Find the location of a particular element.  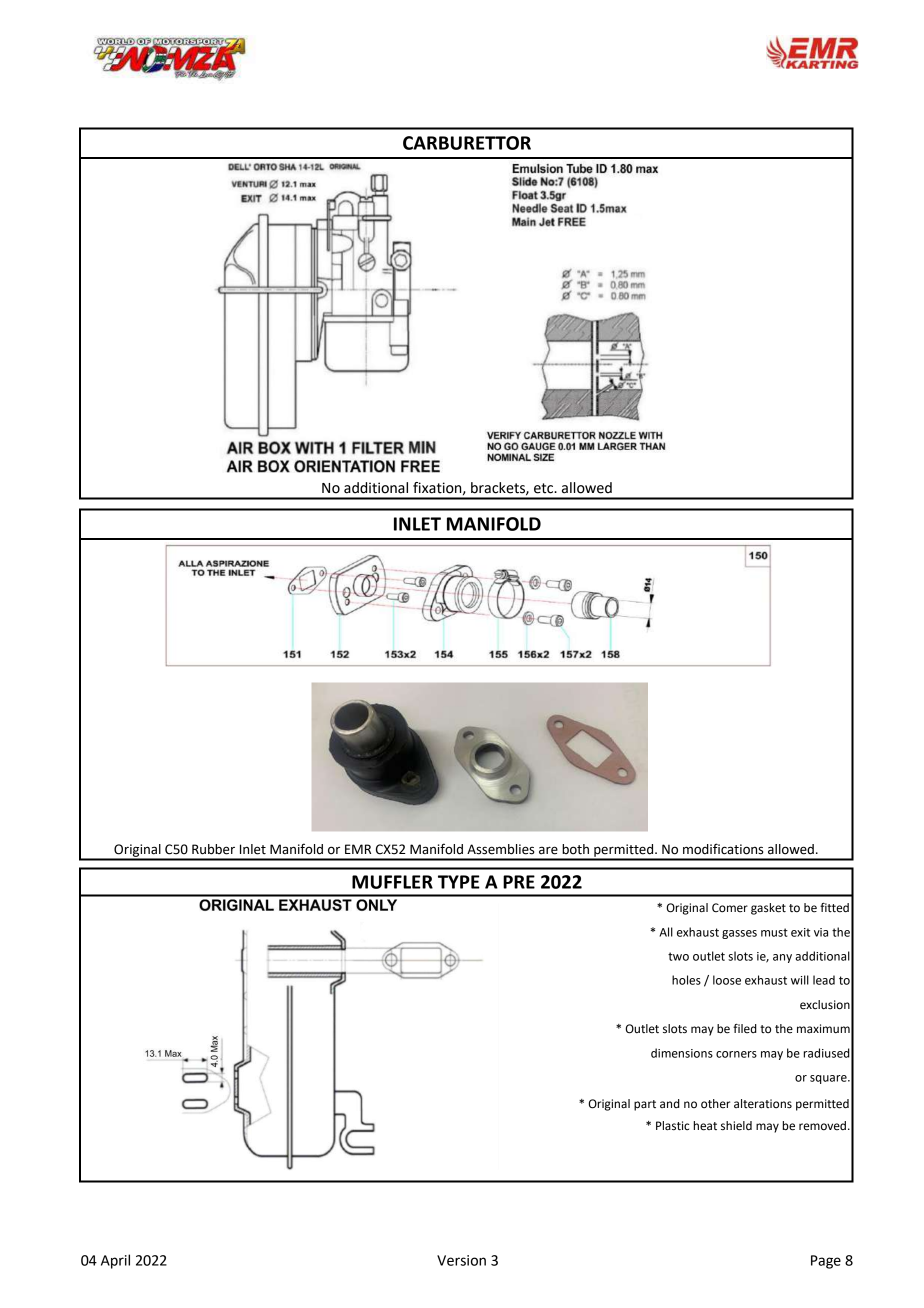

MUFFLER is located at coordinates (392, 882).
